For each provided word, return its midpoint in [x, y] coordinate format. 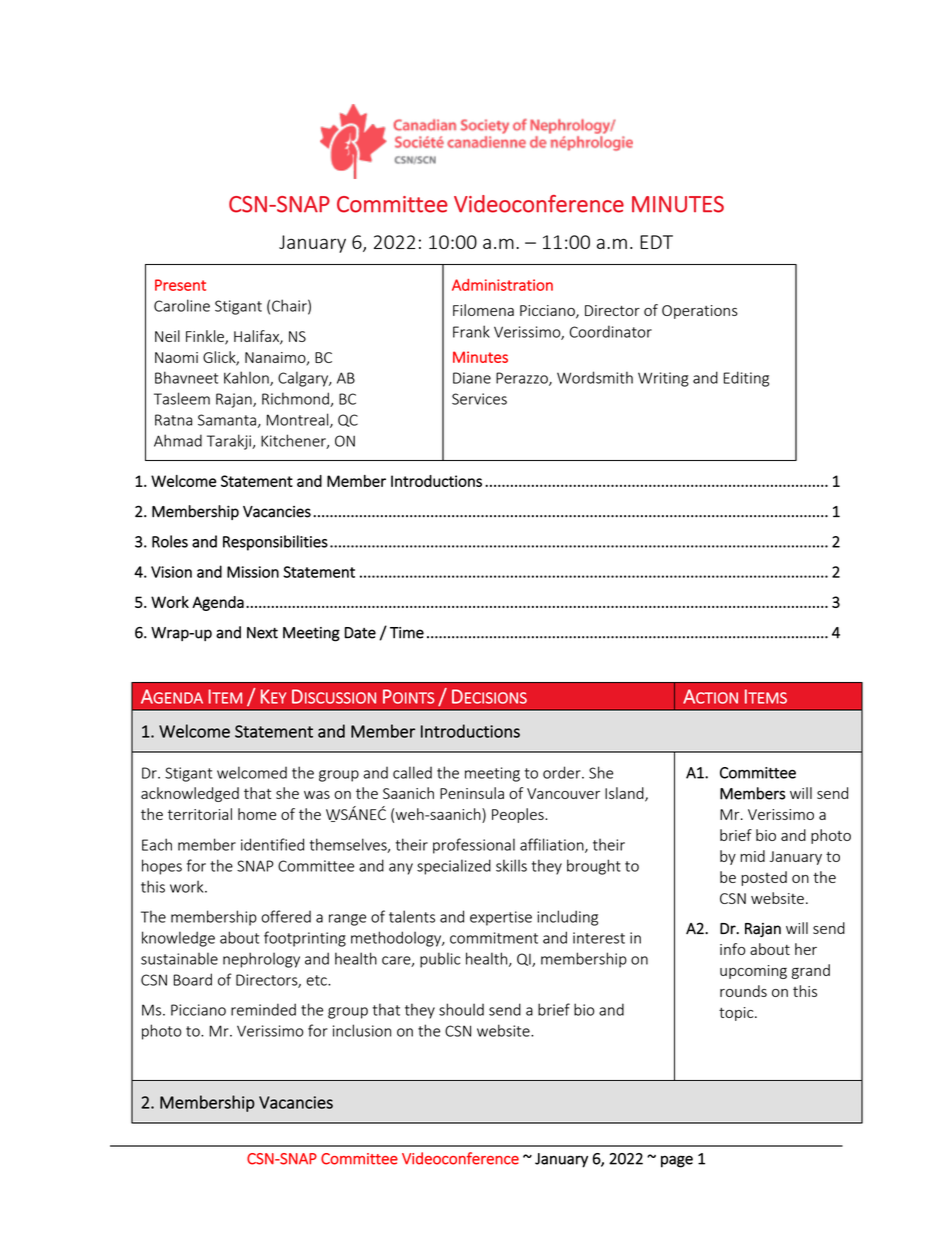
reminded [263, 1009]
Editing [746, 379]
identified [272, 844]
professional [474, 846]
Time [407, 633]
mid [752, 856]
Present [180, 285]
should [461, 1009]
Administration [502, 285]
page [677, 1161]
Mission [253, 572]
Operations [700, 312]
